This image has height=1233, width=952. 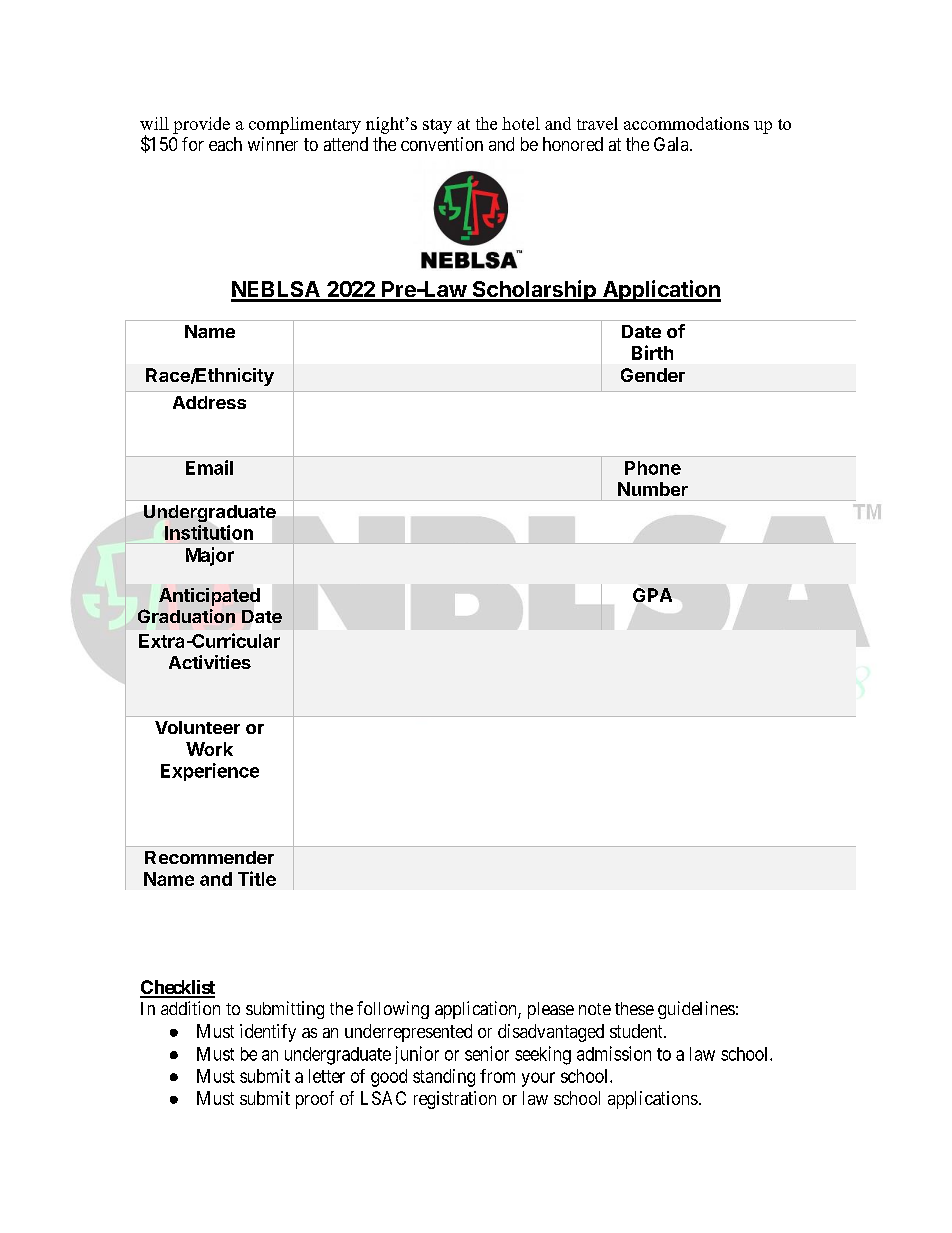 I want to click on Gender, so click(x=653, y=375).
